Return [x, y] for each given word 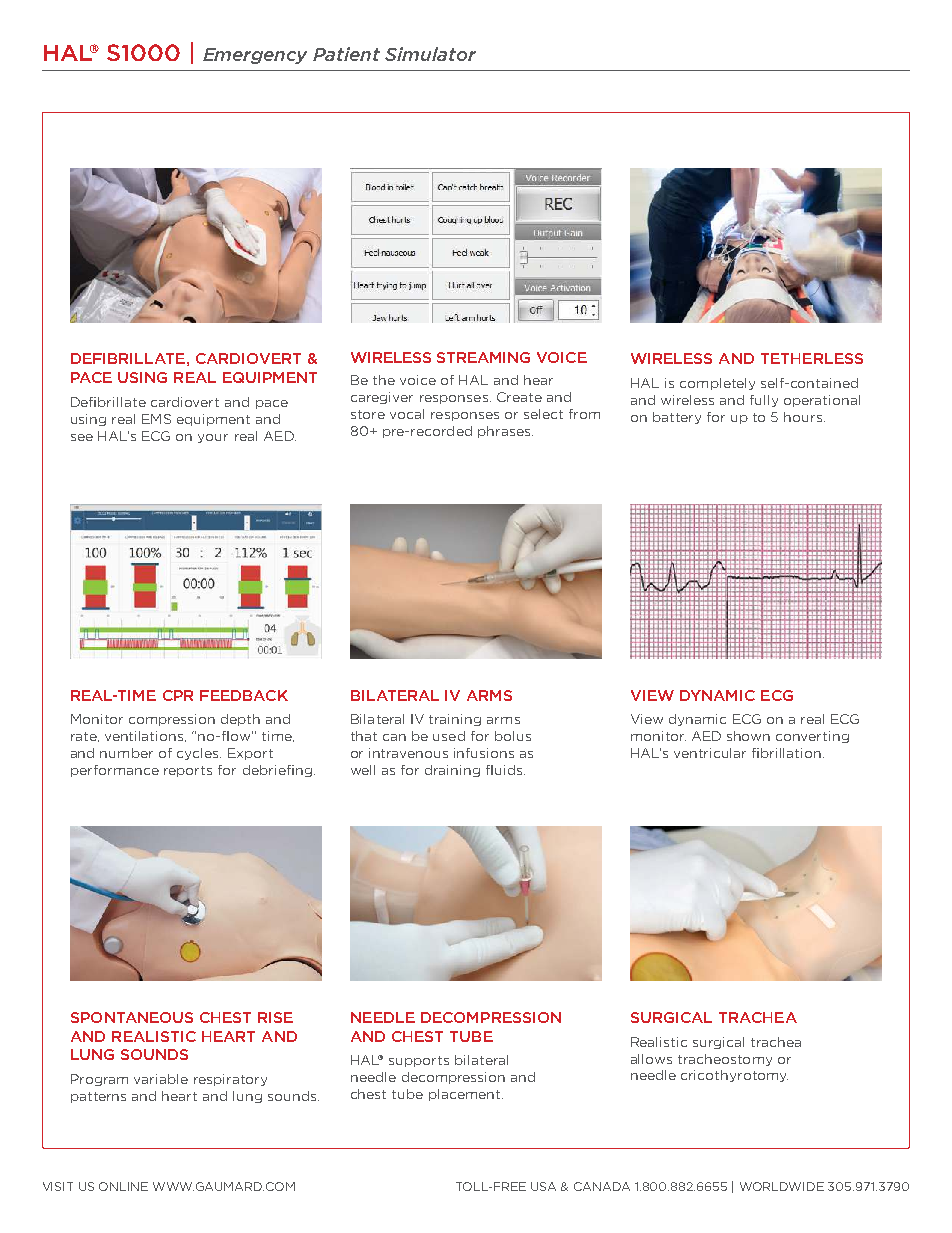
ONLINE [123, 1186]
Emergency [255, 56]
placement [464, 1095]
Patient [346, 54]
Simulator [430, 54]
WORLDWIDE [782, 1186]
